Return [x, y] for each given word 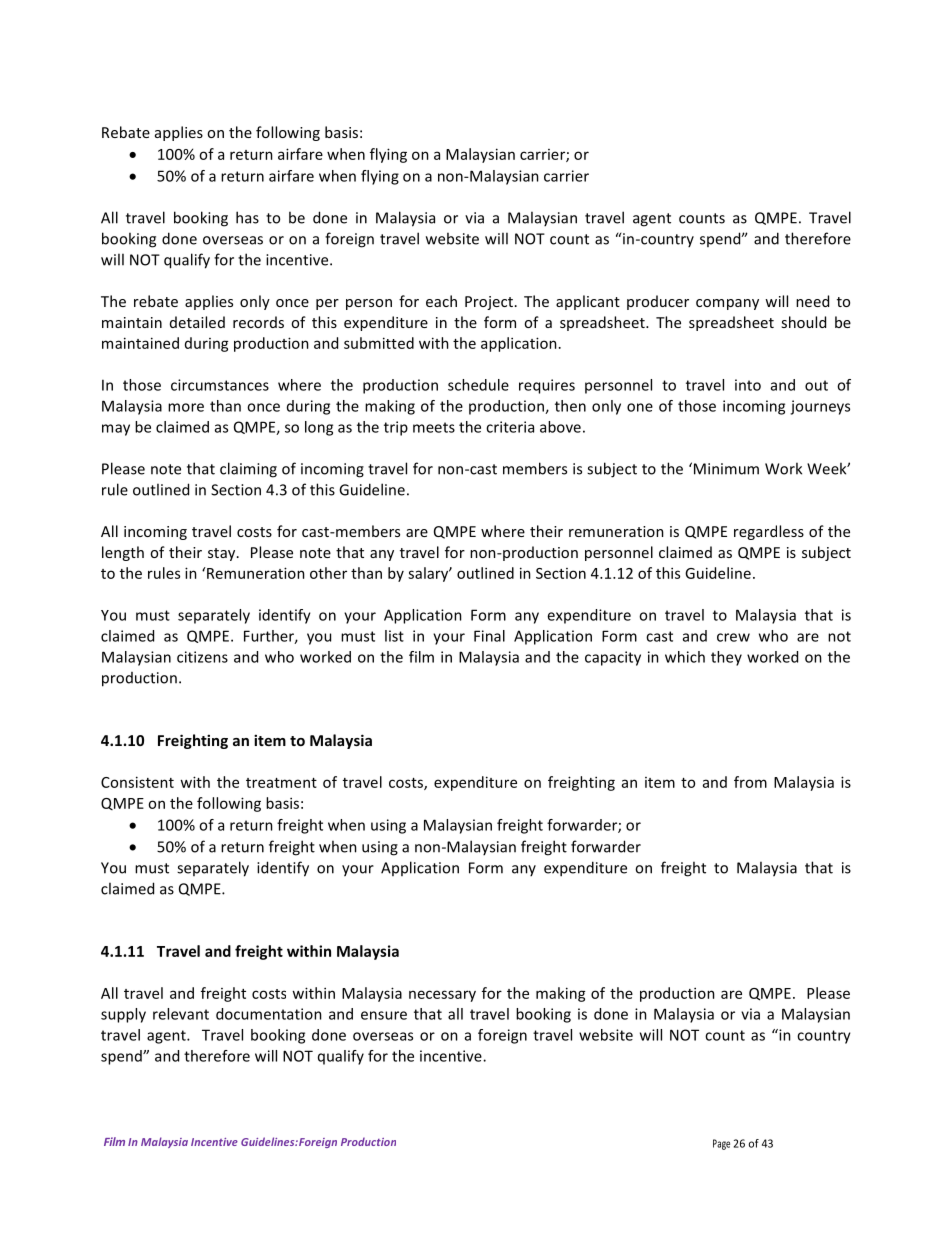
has [247, 217]
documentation [269, 1014]
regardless [769, 532]
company [727, 304]
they [726, 658]
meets [434, 427]
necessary [442, 996]
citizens [202, 657]
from [750, 782]
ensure [384, 1015]
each [441, 301]
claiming [248, 470]
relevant [181, 1014]
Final [489, 636]
